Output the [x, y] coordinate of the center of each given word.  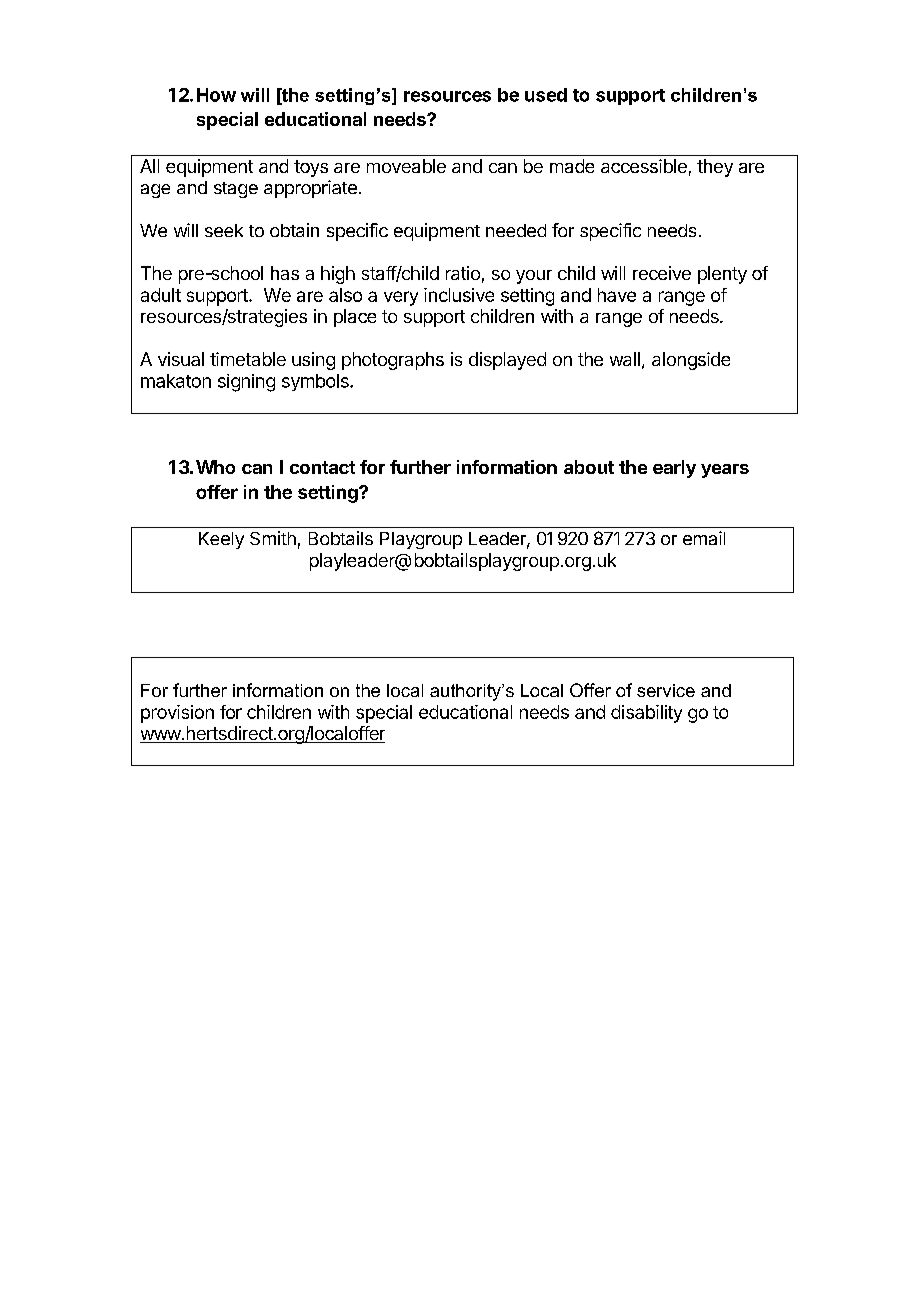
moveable [406, 166]
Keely [221, 540]
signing [246, 383]
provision [177, 714]
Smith [273, 538]
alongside [691, 361]
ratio [463, 273]
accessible [644, 166]
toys [311, 168]
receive [662, 273]
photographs [393, 361]
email [704, 538]
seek [224, 230]
